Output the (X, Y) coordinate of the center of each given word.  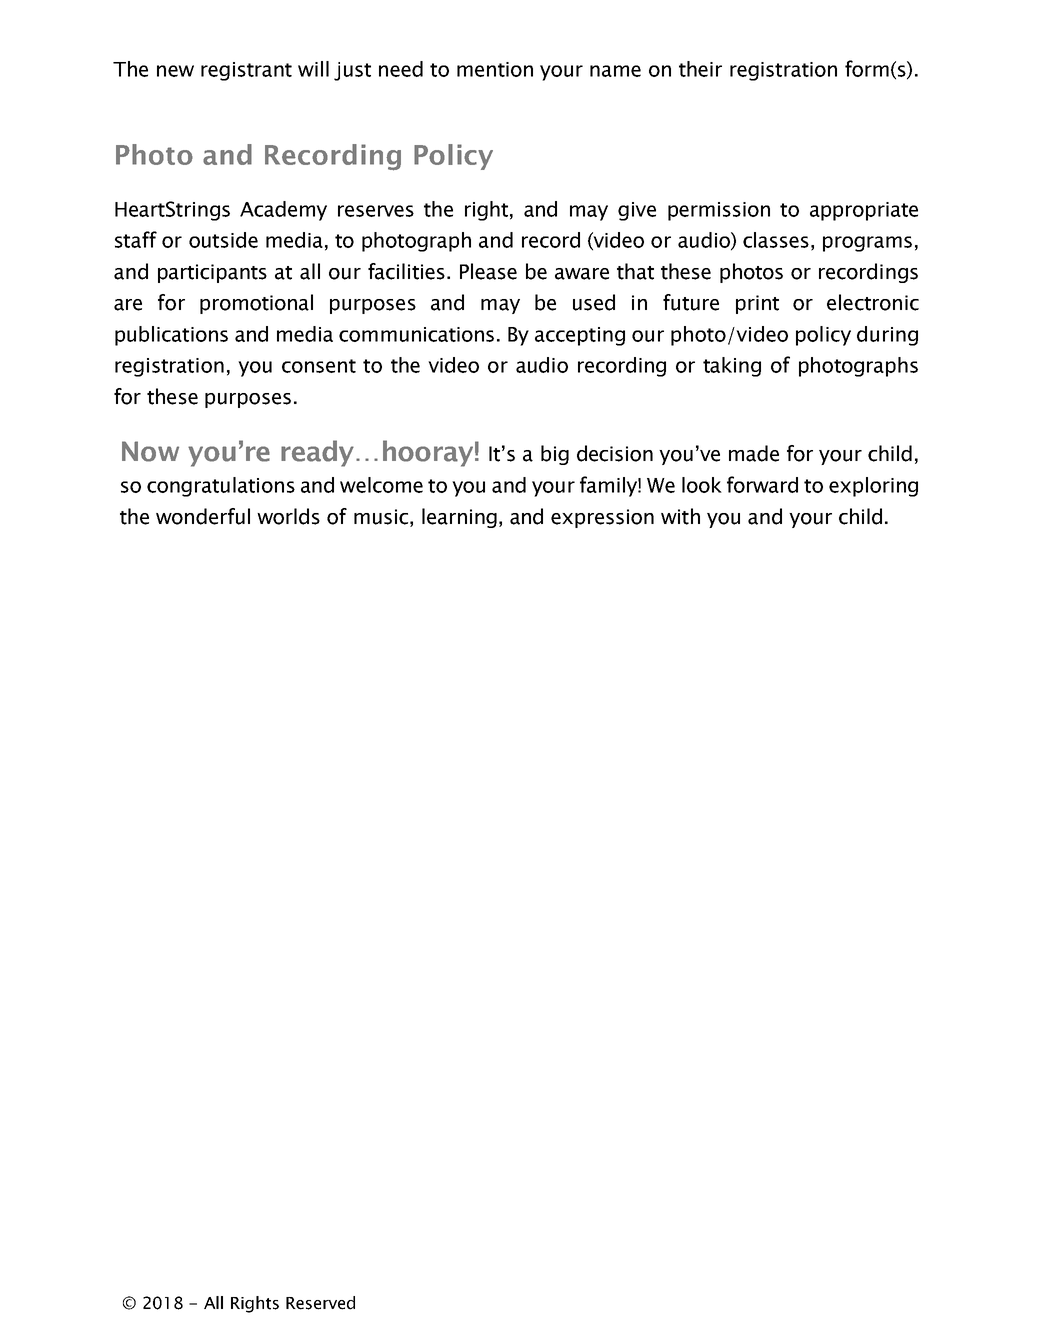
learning (459, 518)
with (680, 516)
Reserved (320, 1303)
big (555, 455)
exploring (873, 487)
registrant (246, 71)
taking (732, 367)
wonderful (203, 516)
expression (602, 518)
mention (495, 69)
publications (171, 336)
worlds (288, 516)
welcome (381, 485)
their (700, 69)
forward (762, 484)
